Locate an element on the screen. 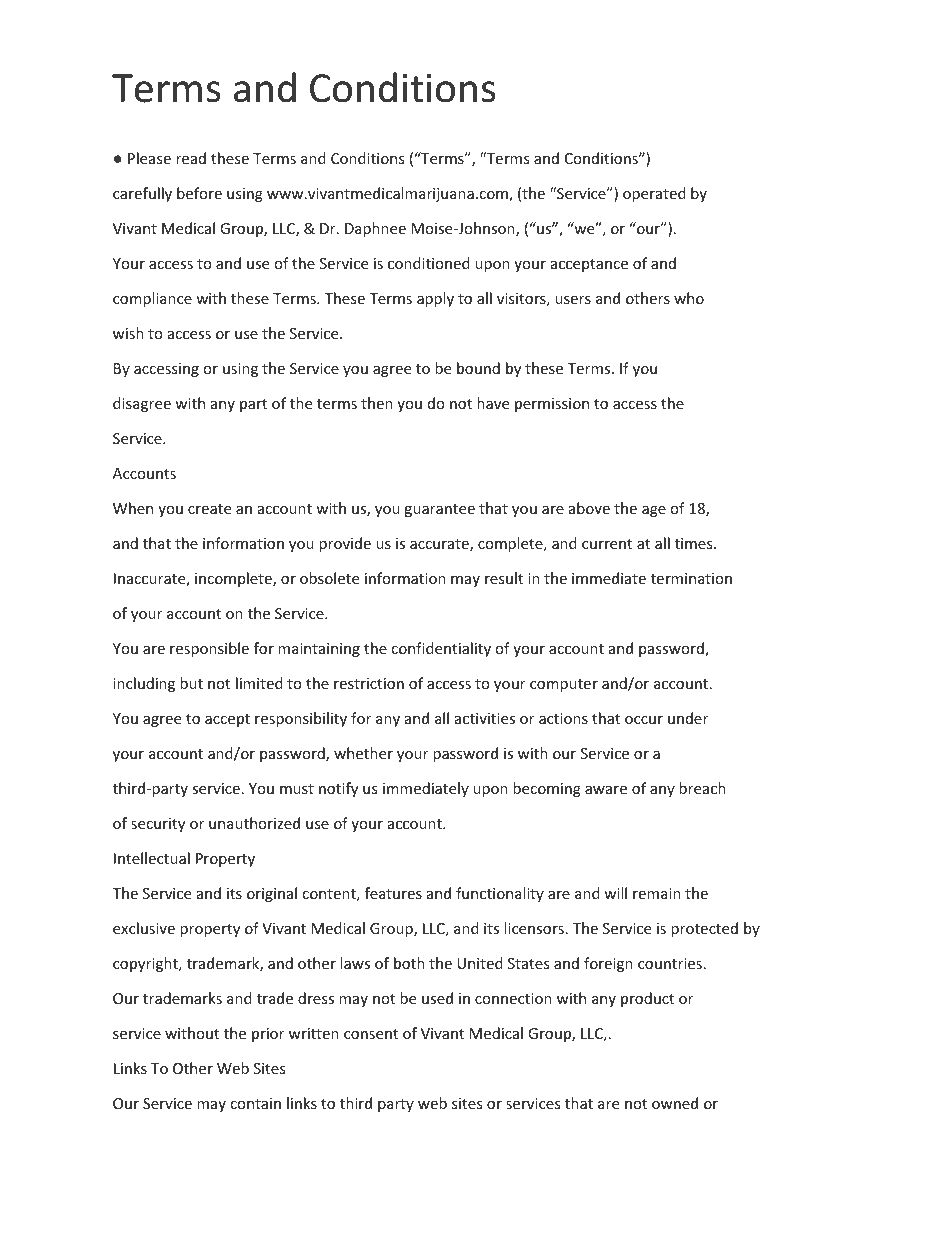 Image resolution: width=952 pixels, height=1233 pixels. operated is located at coordinates (654, 194).
